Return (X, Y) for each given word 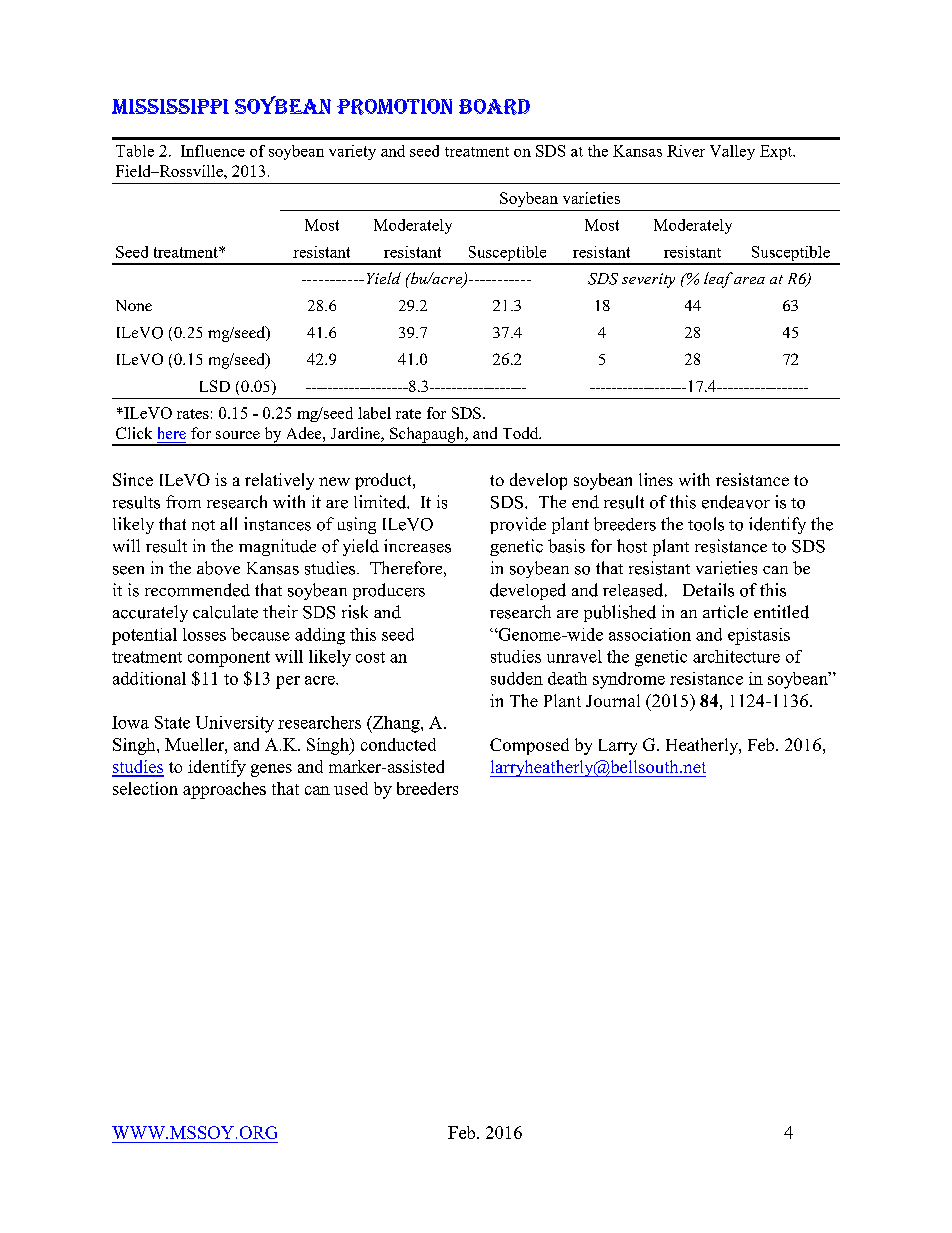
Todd (522, 433)
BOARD (494, 107)
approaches (224, 790)
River (686, 151)
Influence (213, 151)
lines (656, 479)
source (238, 435)
